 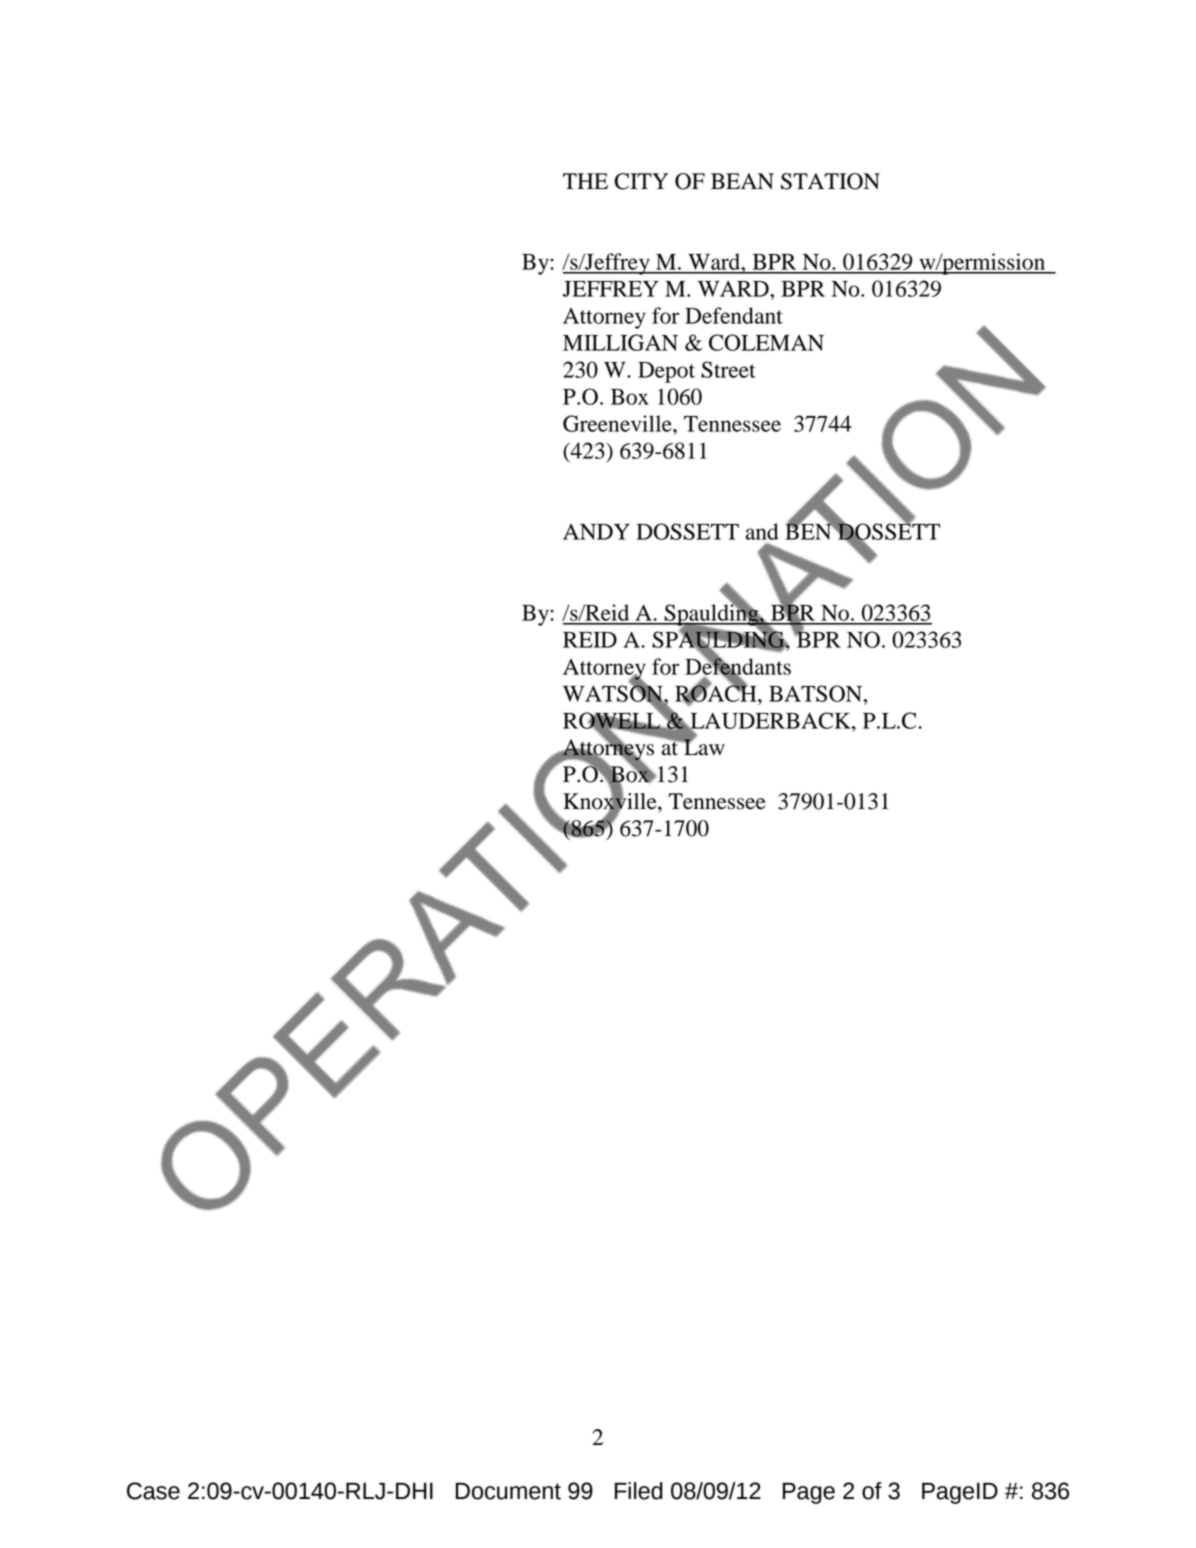 I want to click on THE, so click(x=585, y=181).
